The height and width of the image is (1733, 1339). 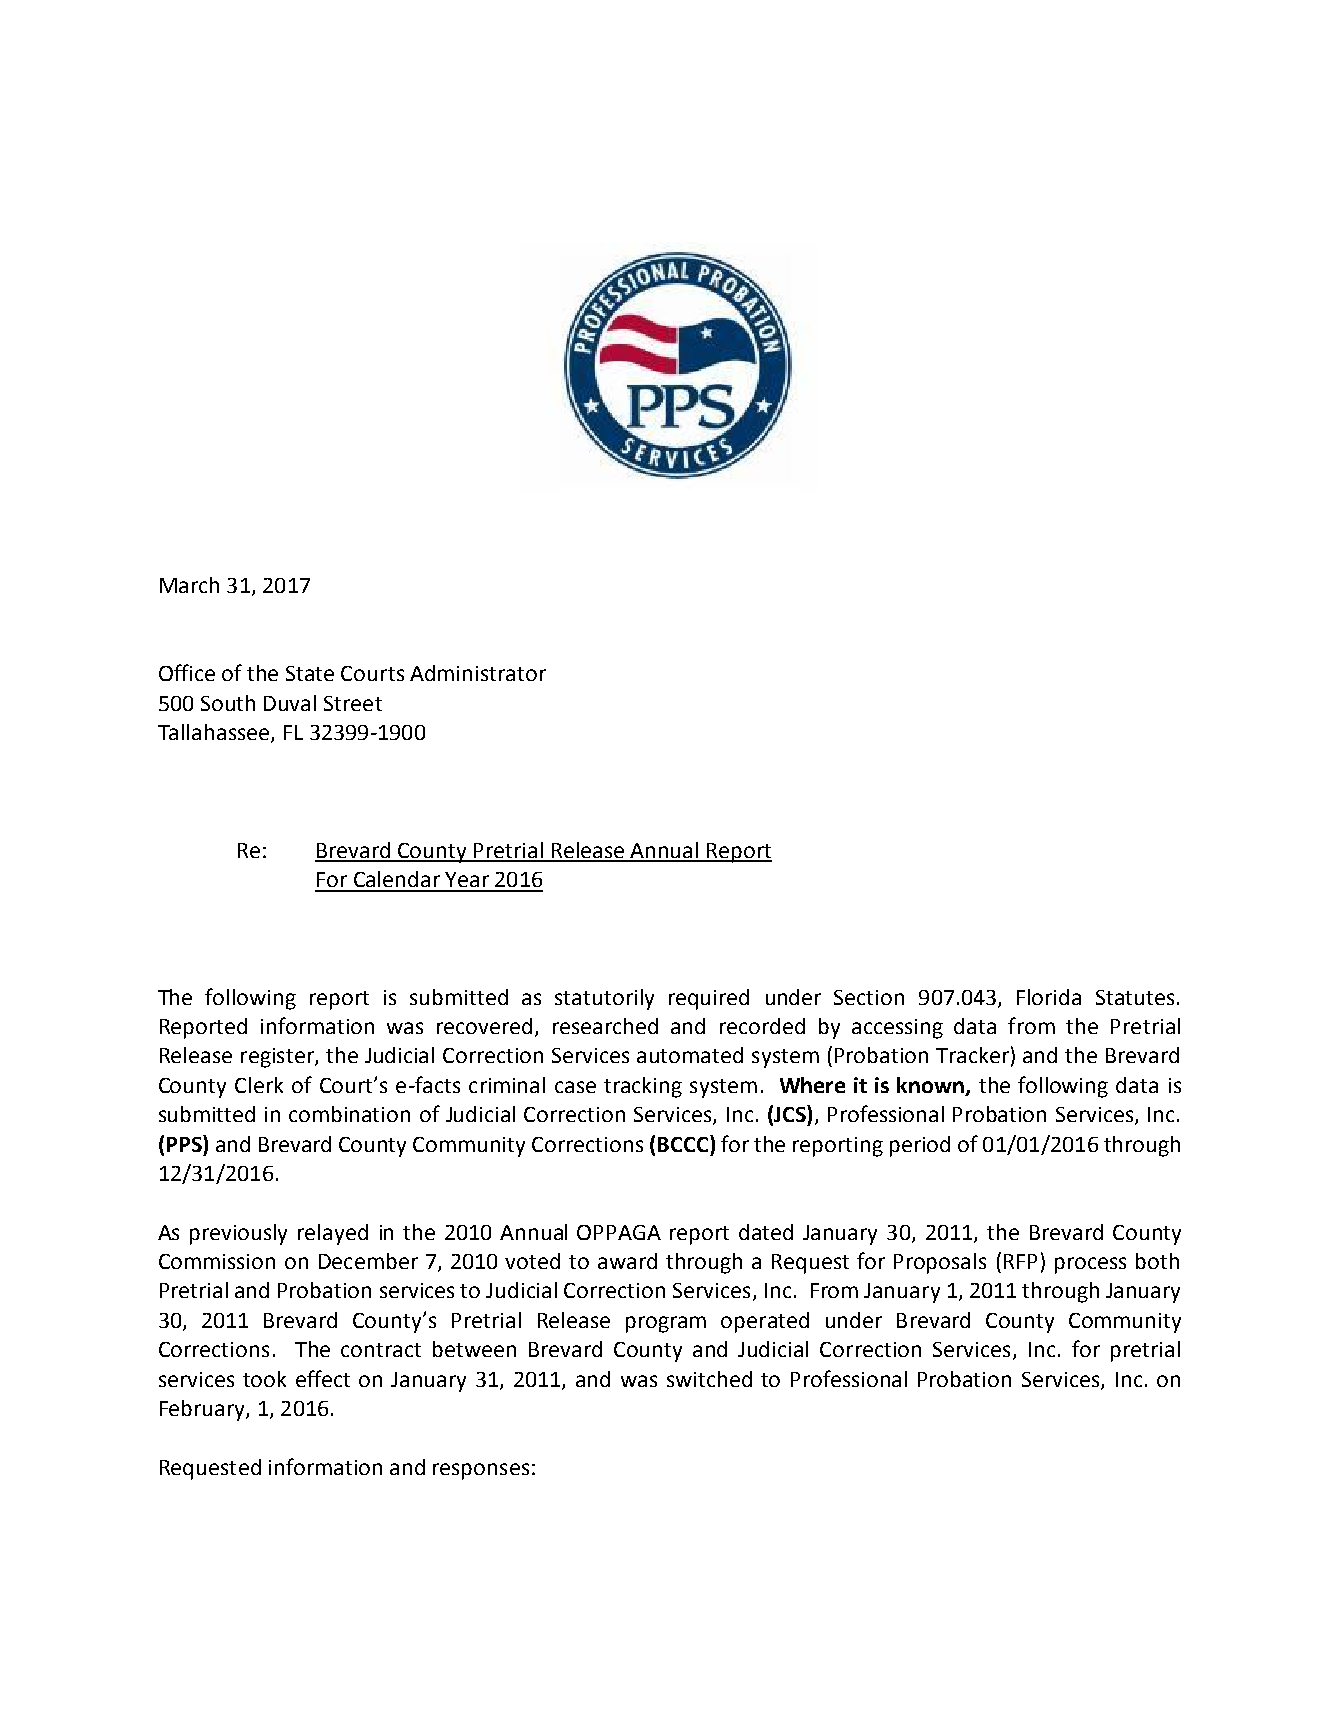 I want to click on relayed, so click(x=333, y=1234).
